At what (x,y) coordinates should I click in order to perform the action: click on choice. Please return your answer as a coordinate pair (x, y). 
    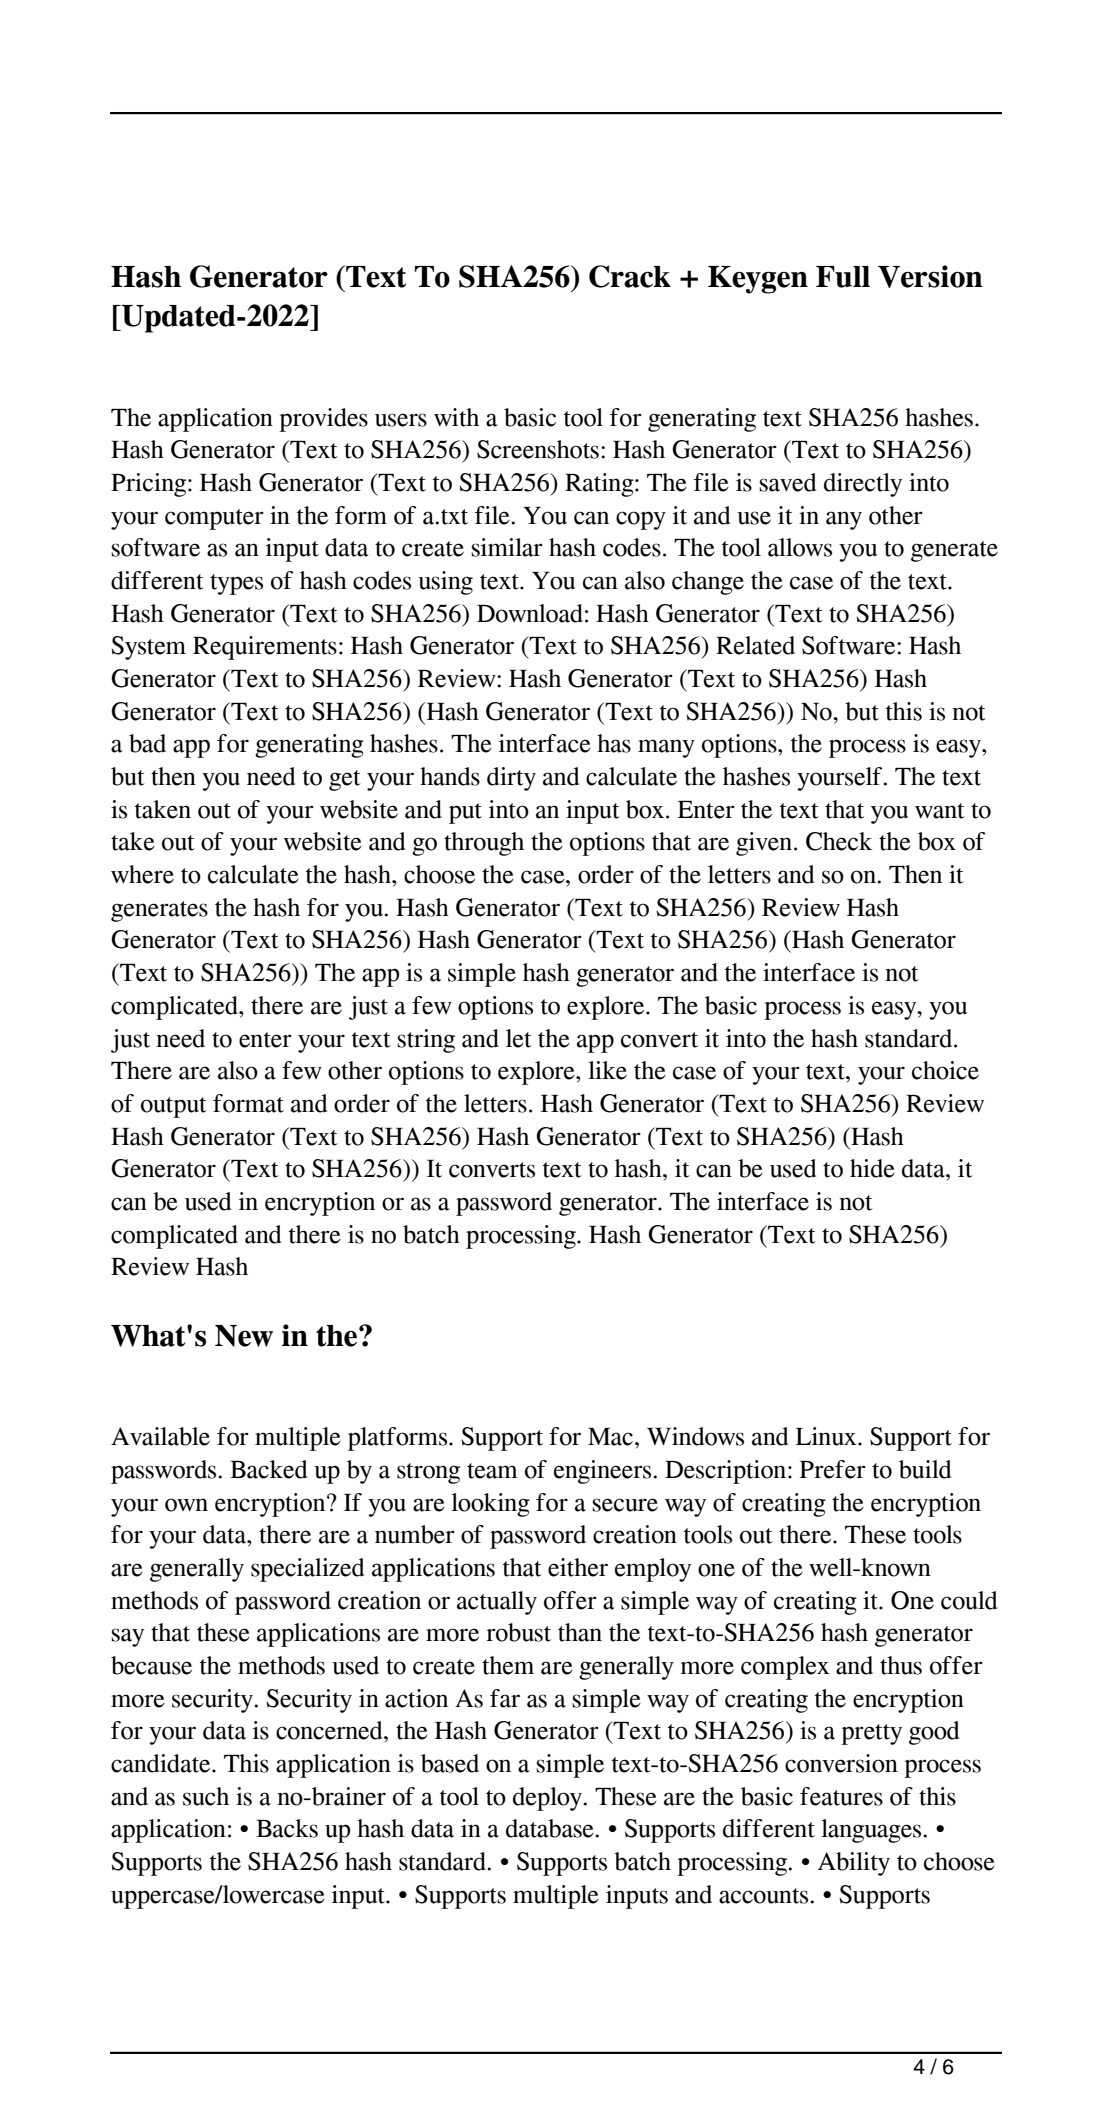
    Looking at the image, I should click on (945, 1070).
